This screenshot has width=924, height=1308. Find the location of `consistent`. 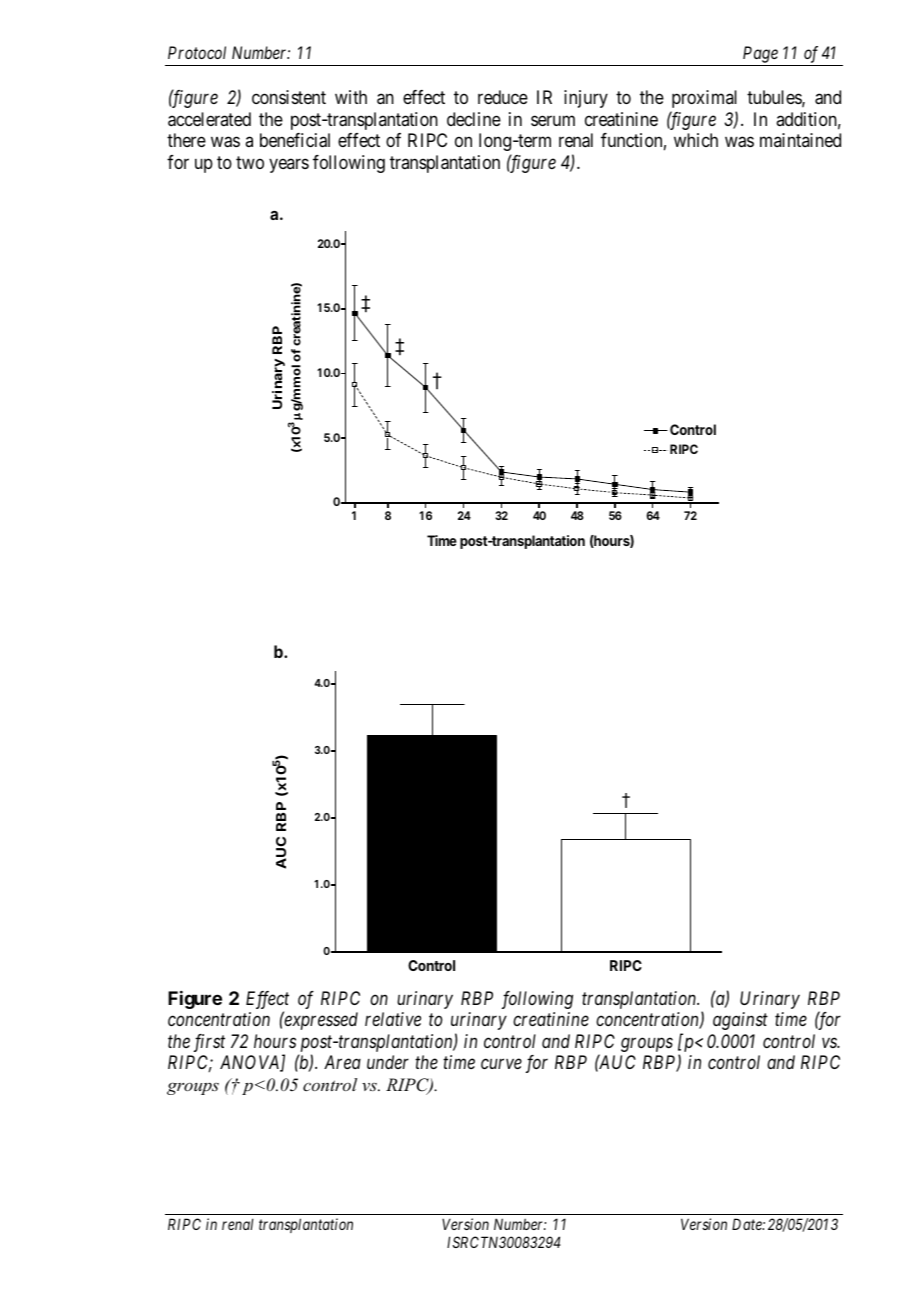

consistent is located at coordinates (289, 97).
